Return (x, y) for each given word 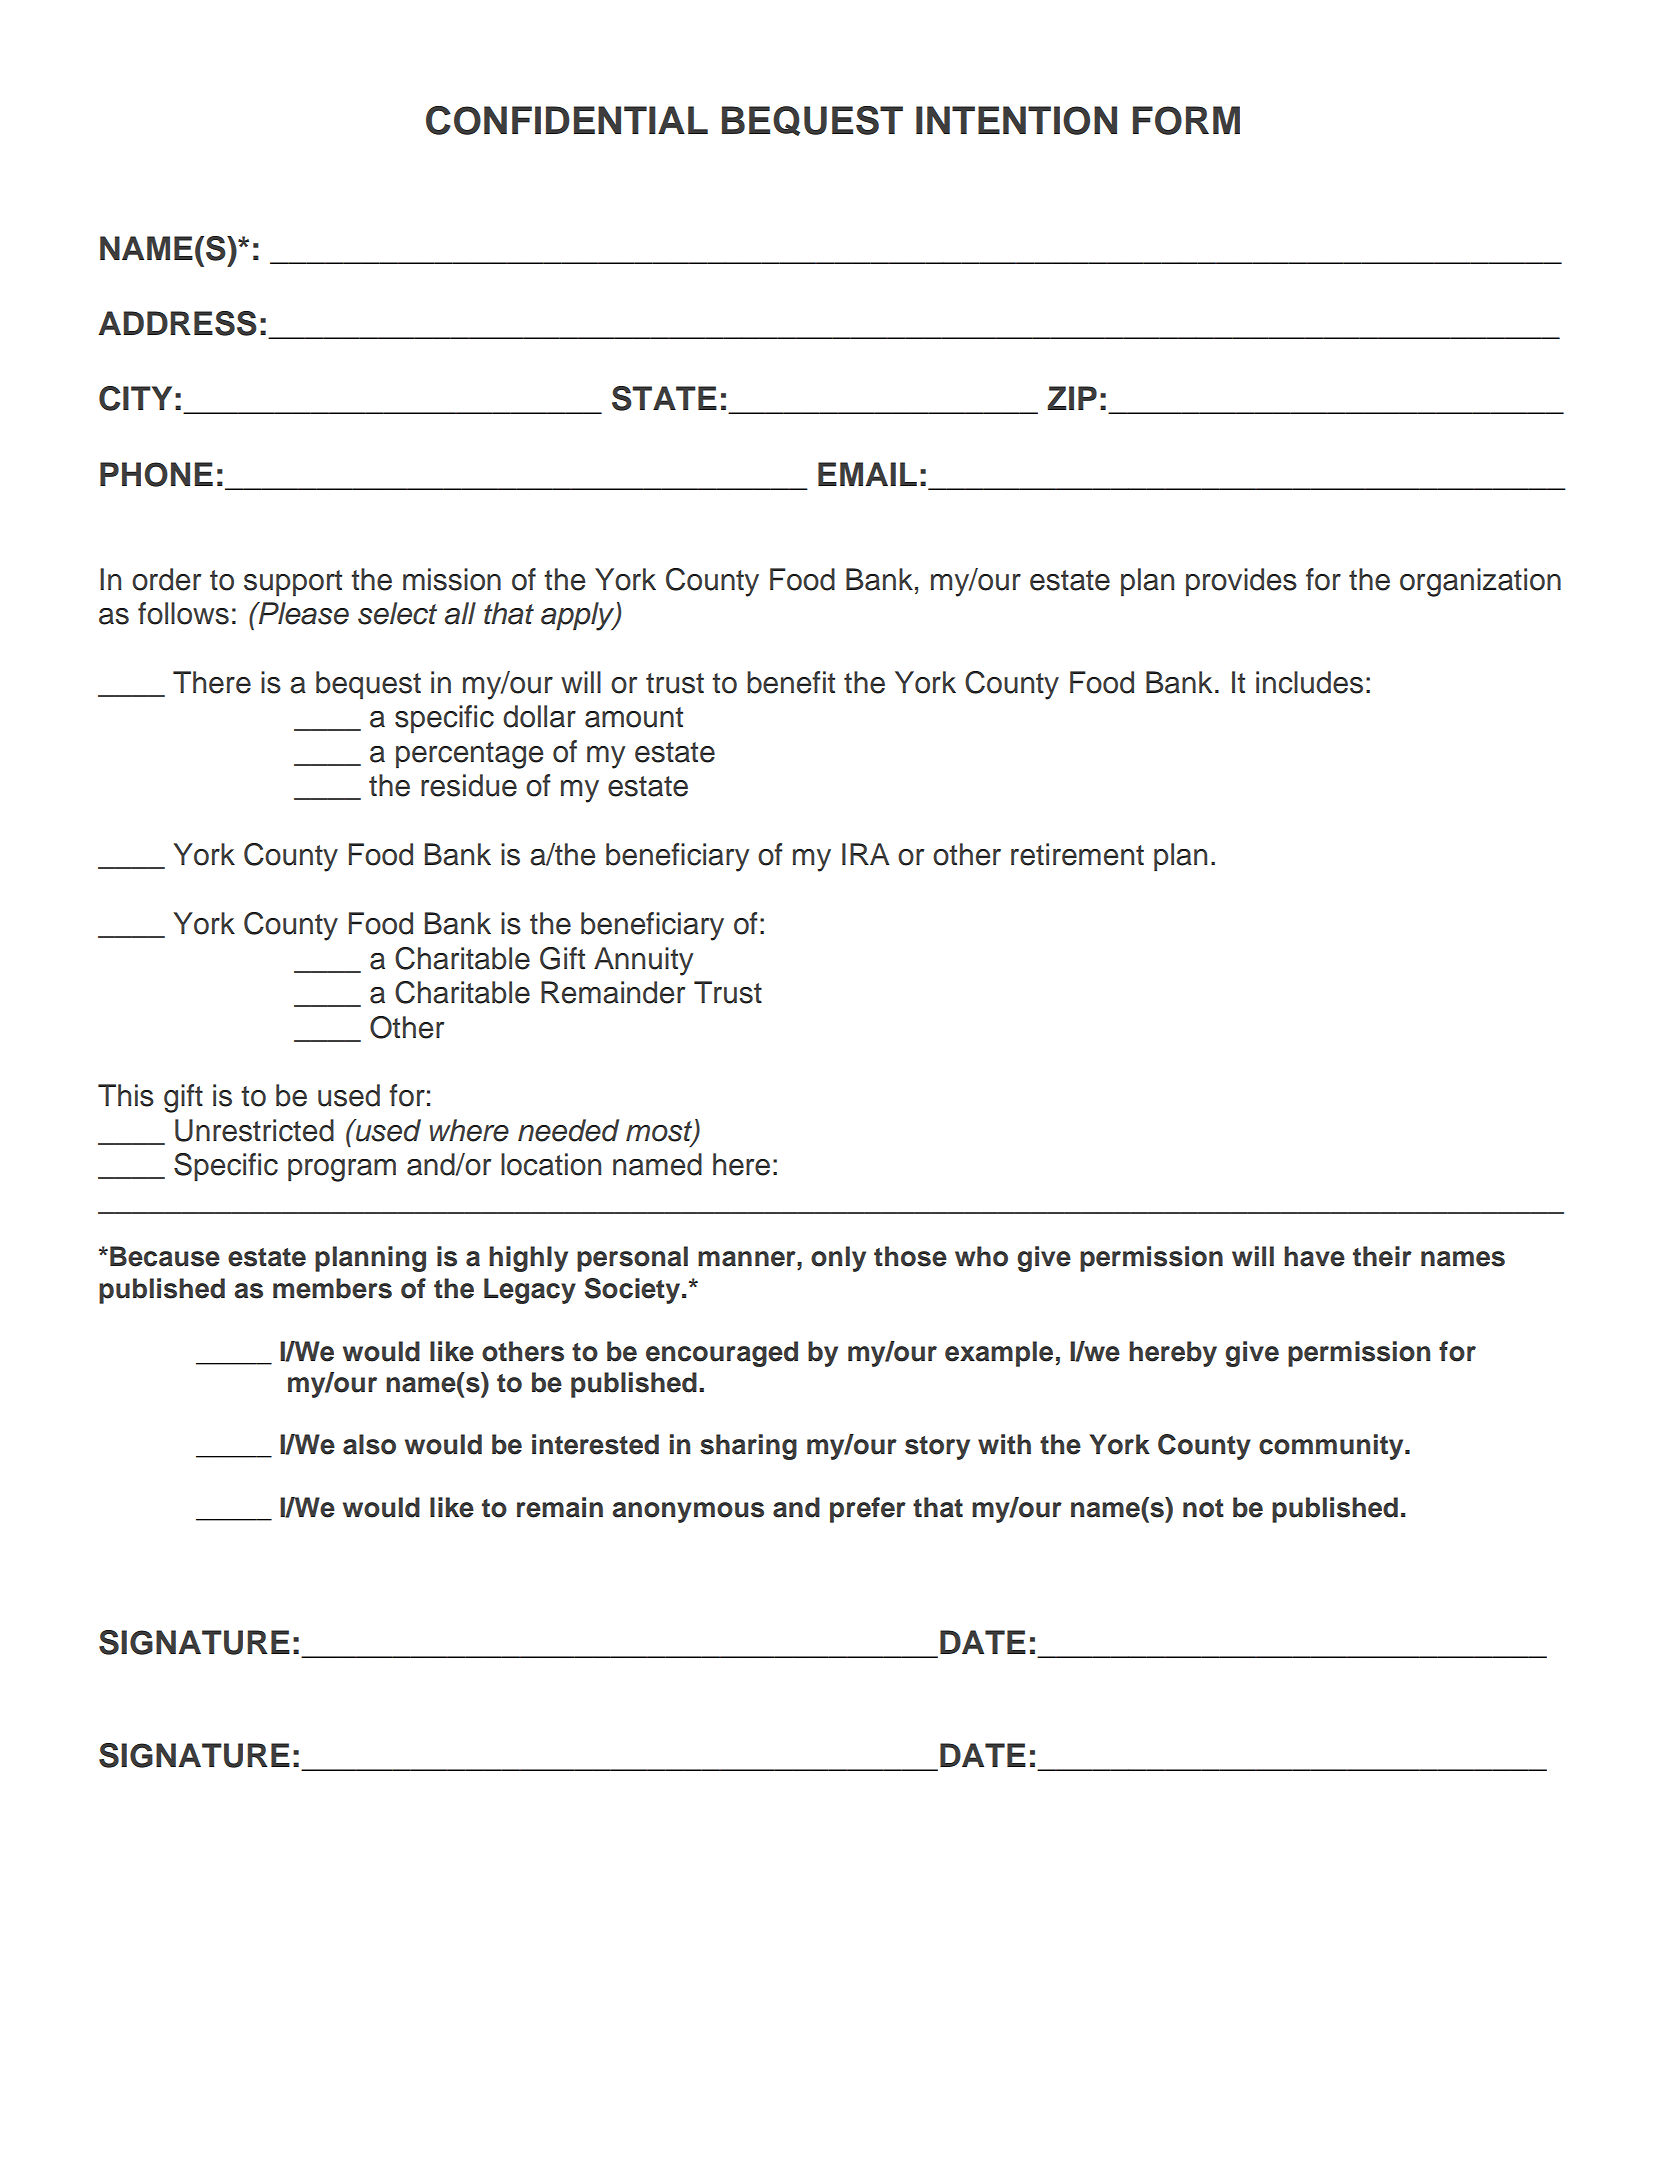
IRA (865, 854)
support (293, 583)
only (838, 1259)
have (1314, 1256)
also (369, 1444)
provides (1241, 582)
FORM (1186, 120)
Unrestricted (254, 1130)
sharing (748, 1447)
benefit (791, 682)
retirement (1077, 854)
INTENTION (1016, 120)
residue (469, 785)
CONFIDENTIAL (567, 120)
